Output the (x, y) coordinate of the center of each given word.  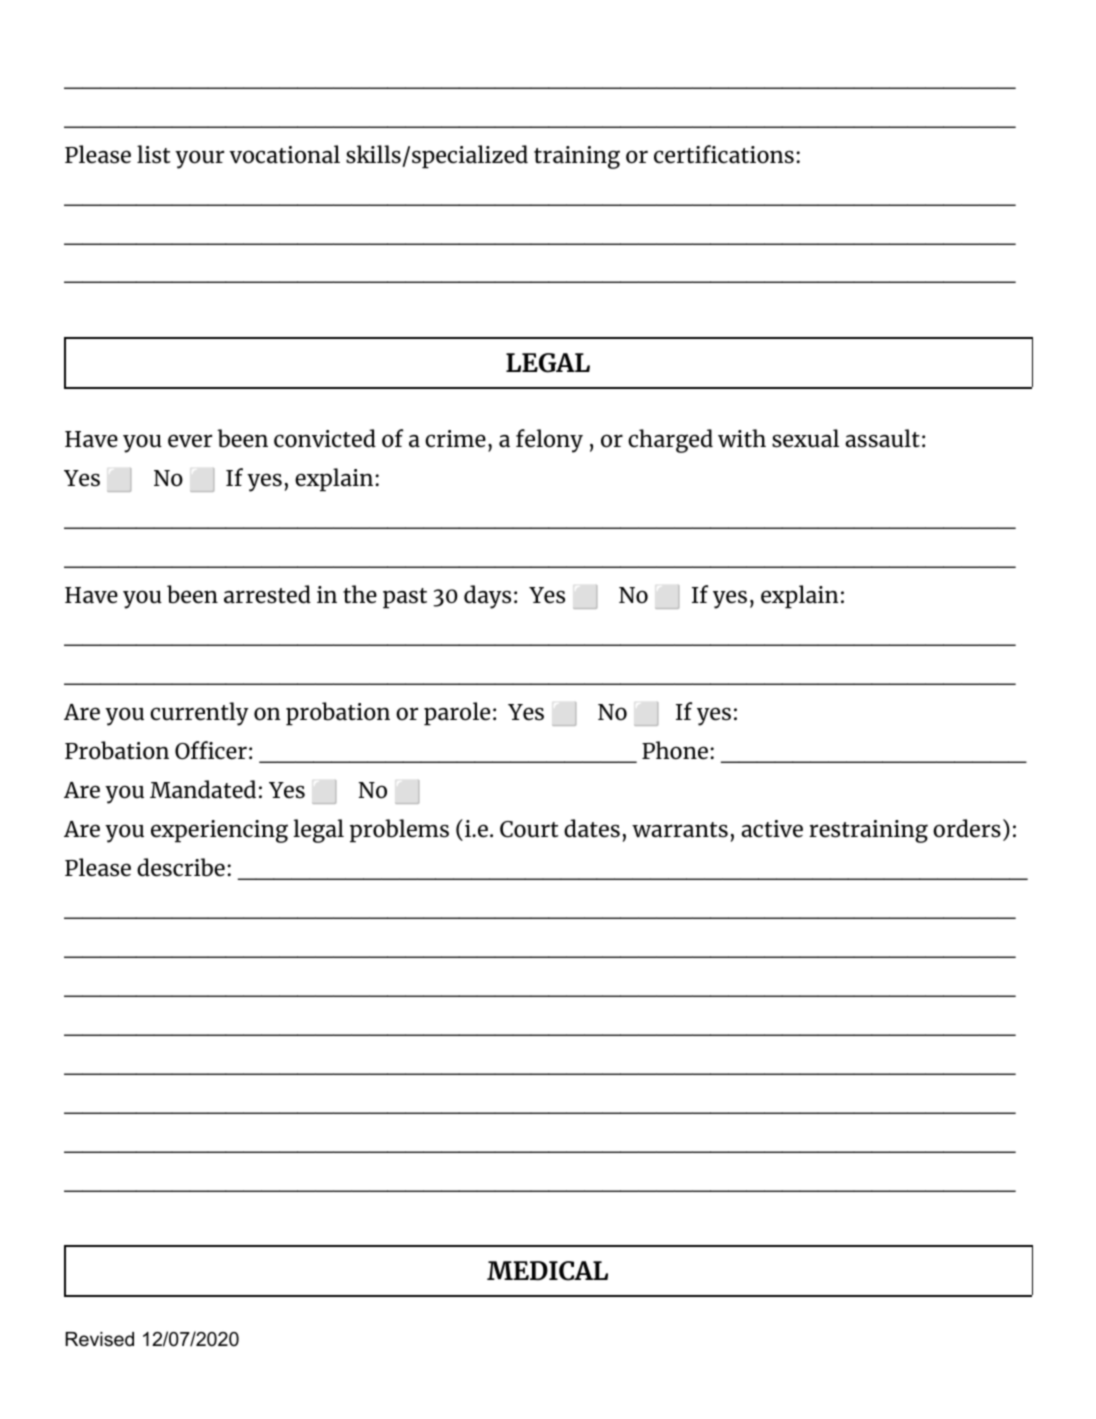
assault (882, 438)
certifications (724, 154)
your (199, 159)
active (772, 829)
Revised (99, 1339)
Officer (211, 750)
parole (457, 714)
